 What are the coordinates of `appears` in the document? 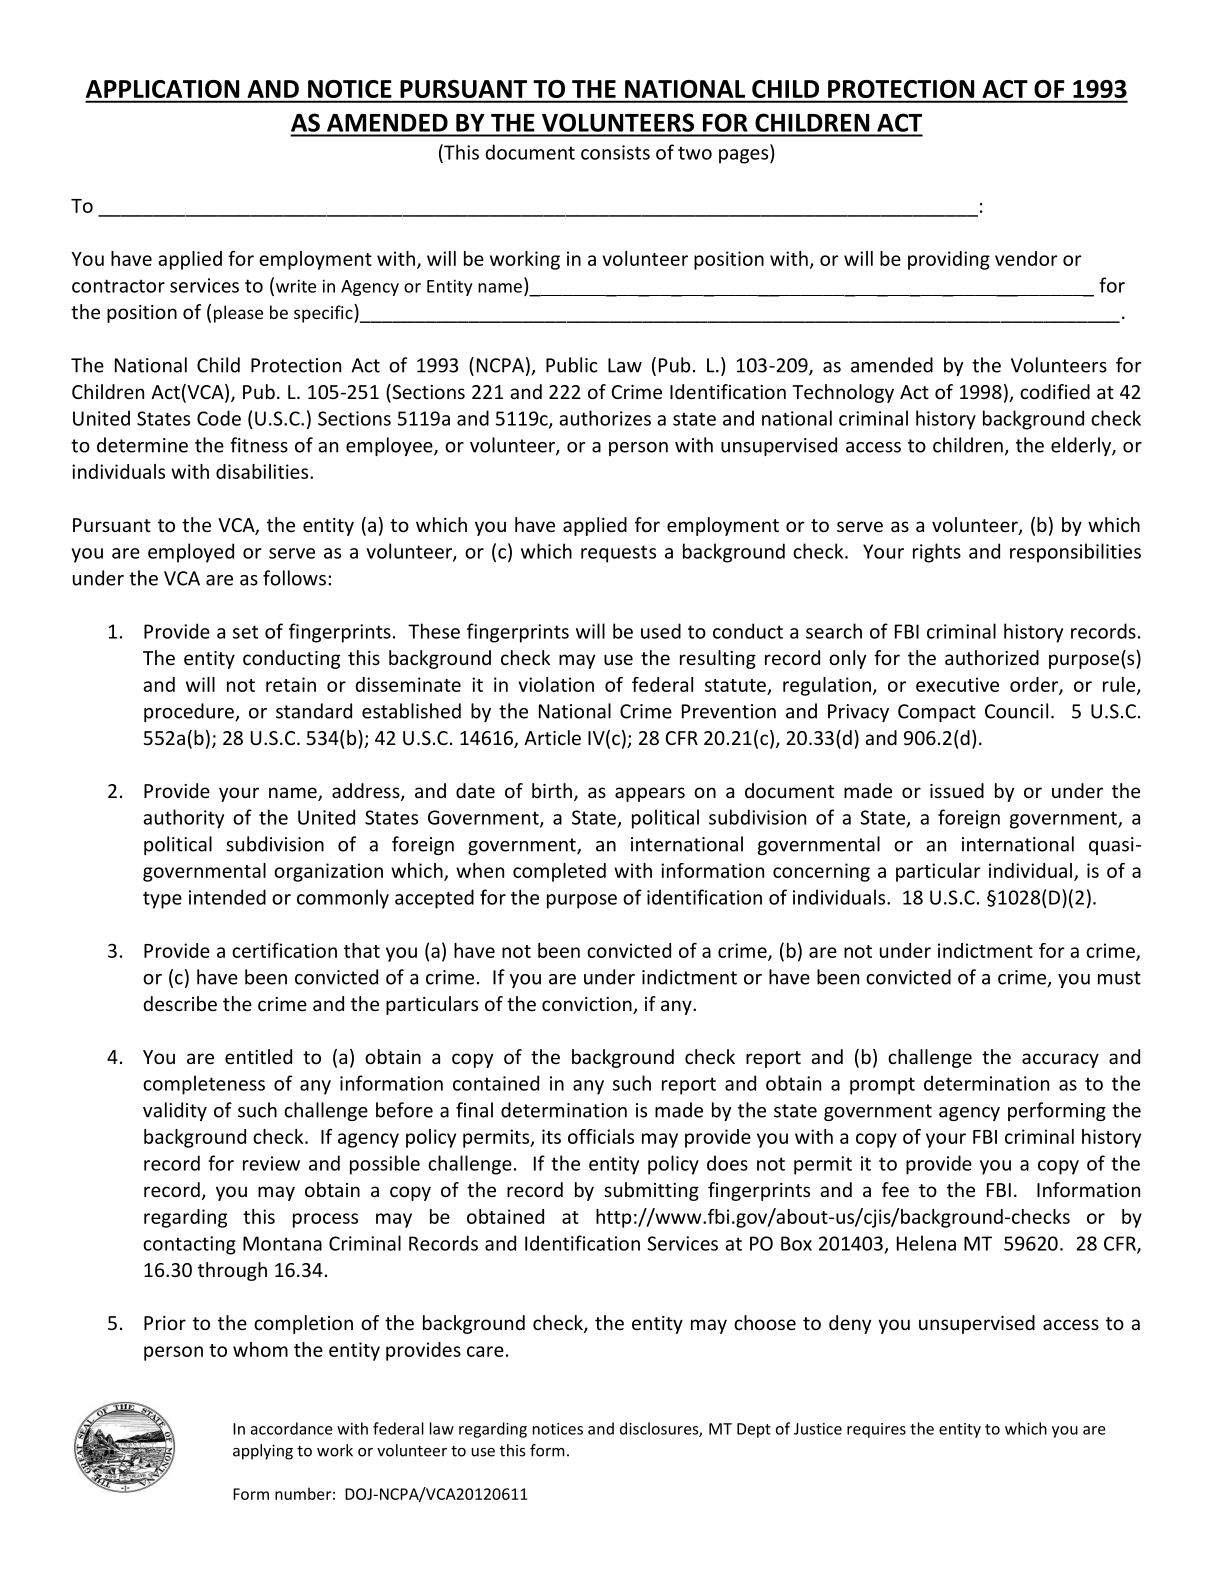 It's located at (650, 794).
